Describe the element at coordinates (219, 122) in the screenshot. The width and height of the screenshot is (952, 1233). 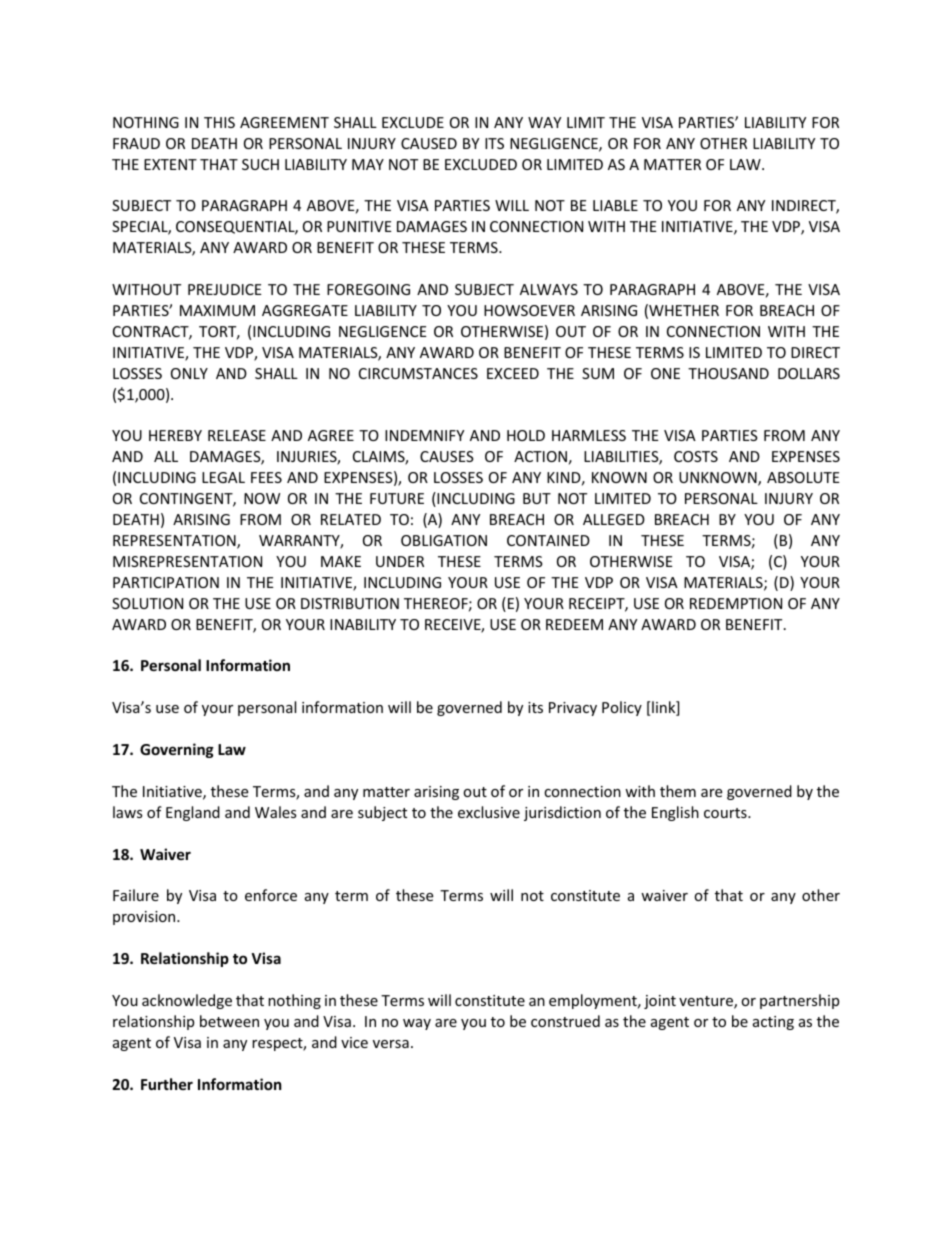
I see `THIS` at that location.
